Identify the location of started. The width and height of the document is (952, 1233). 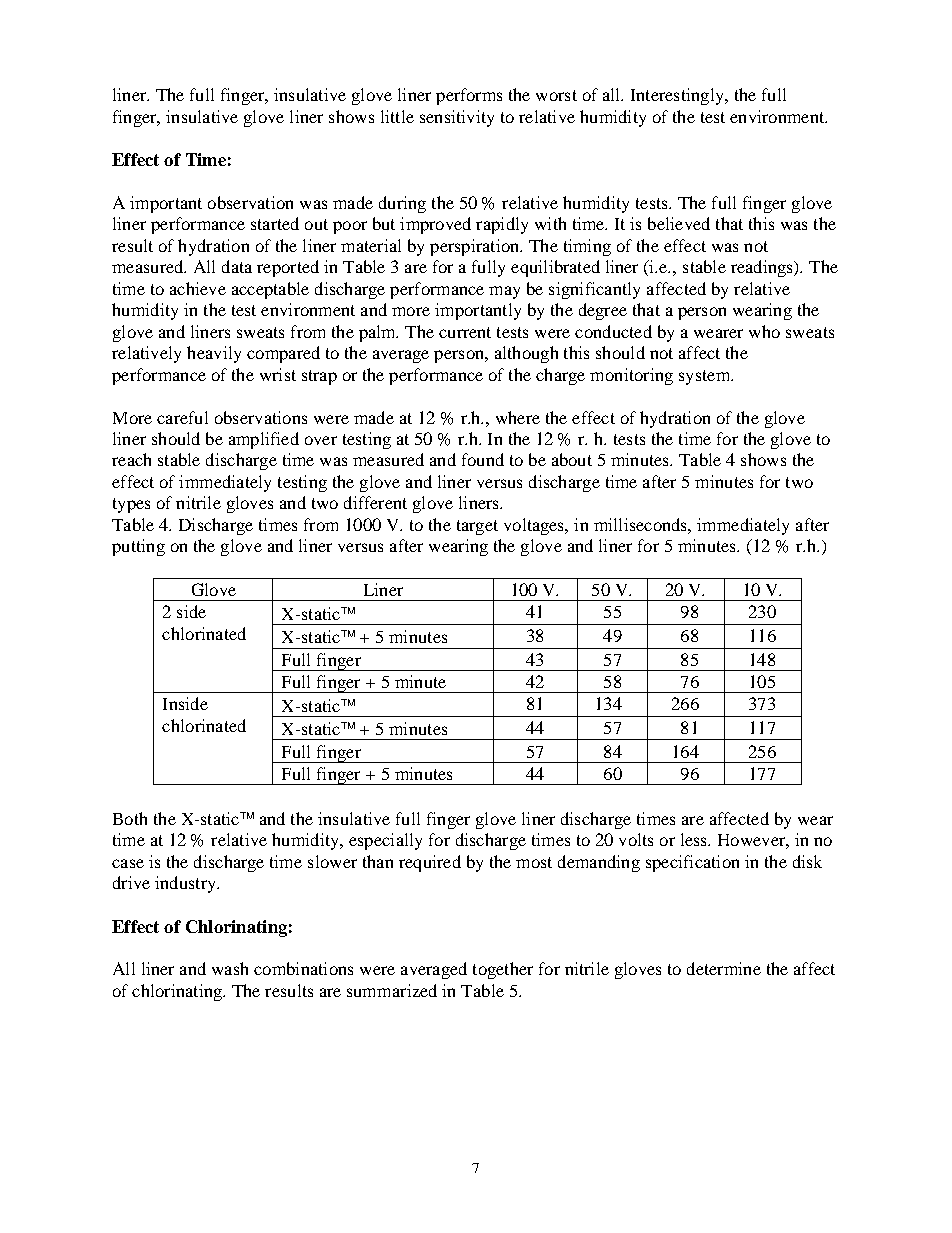
(275, 223).
